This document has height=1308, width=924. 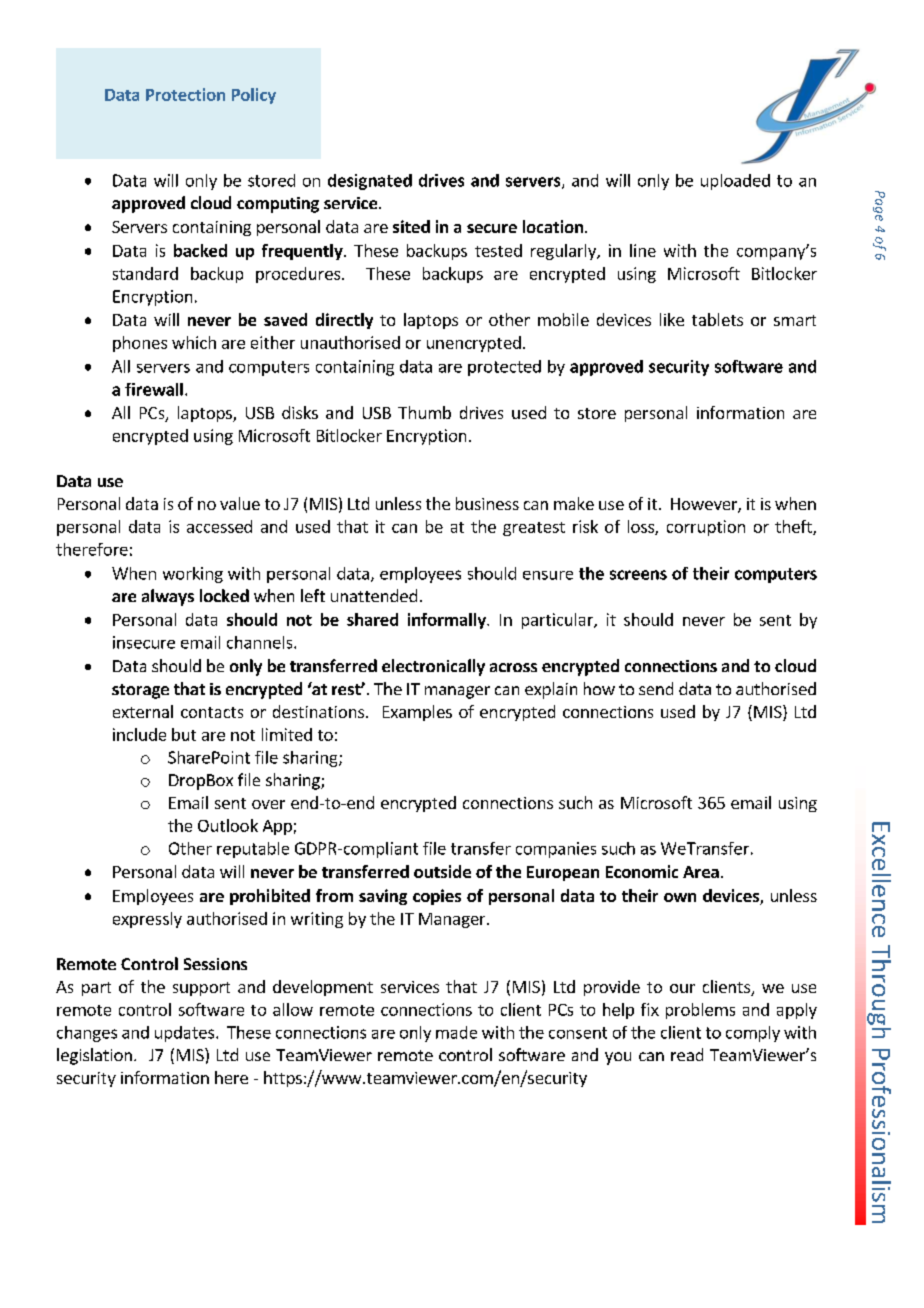 I want to click on uploaded, so click(x=735, y=182).
